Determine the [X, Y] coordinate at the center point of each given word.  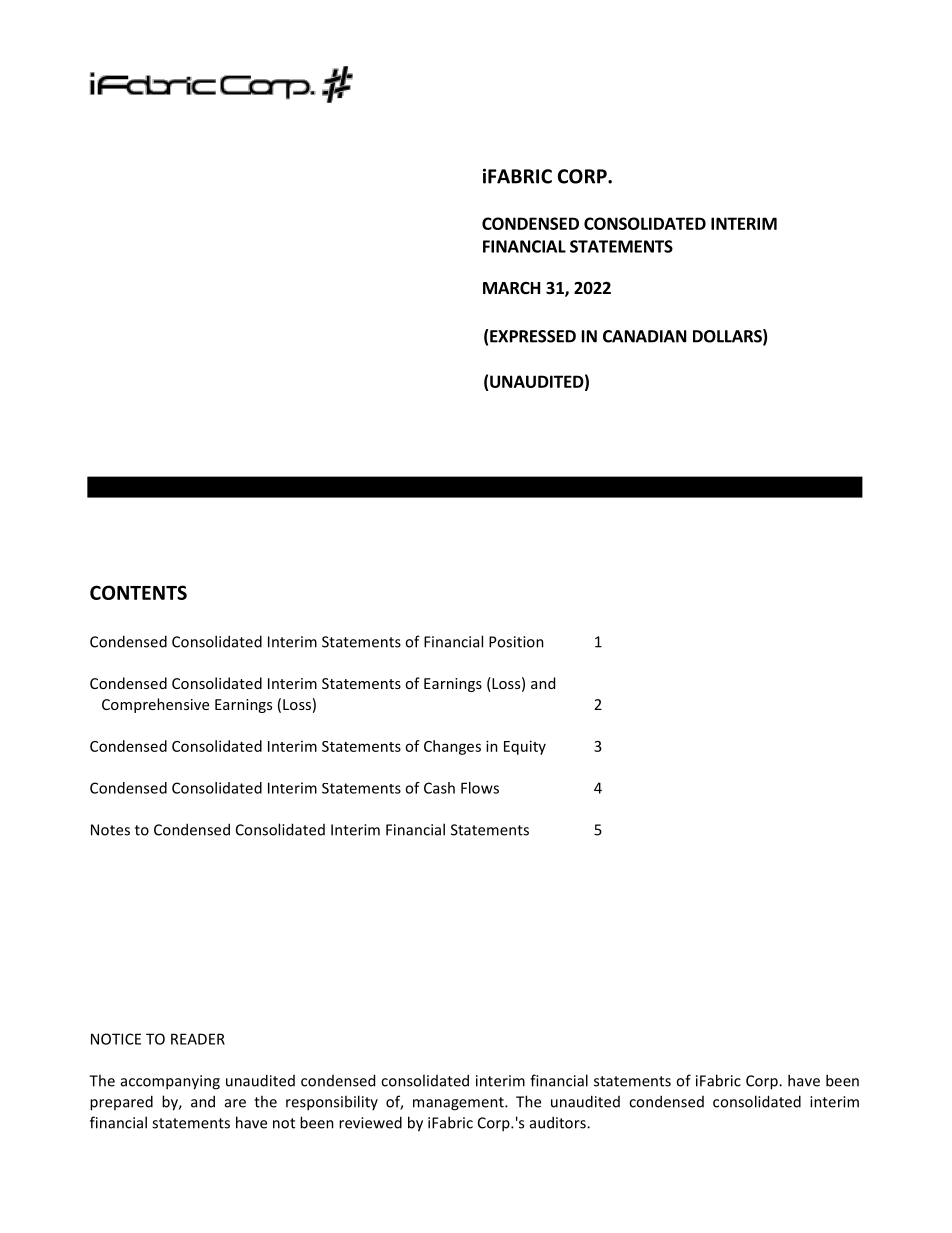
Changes [452, 747]
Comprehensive [155, 705]
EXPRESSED [533, 336]
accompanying [170, 1082]
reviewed [370, 1122]
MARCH [511, 288]
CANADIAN [645, 336]
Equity [525, 747]
